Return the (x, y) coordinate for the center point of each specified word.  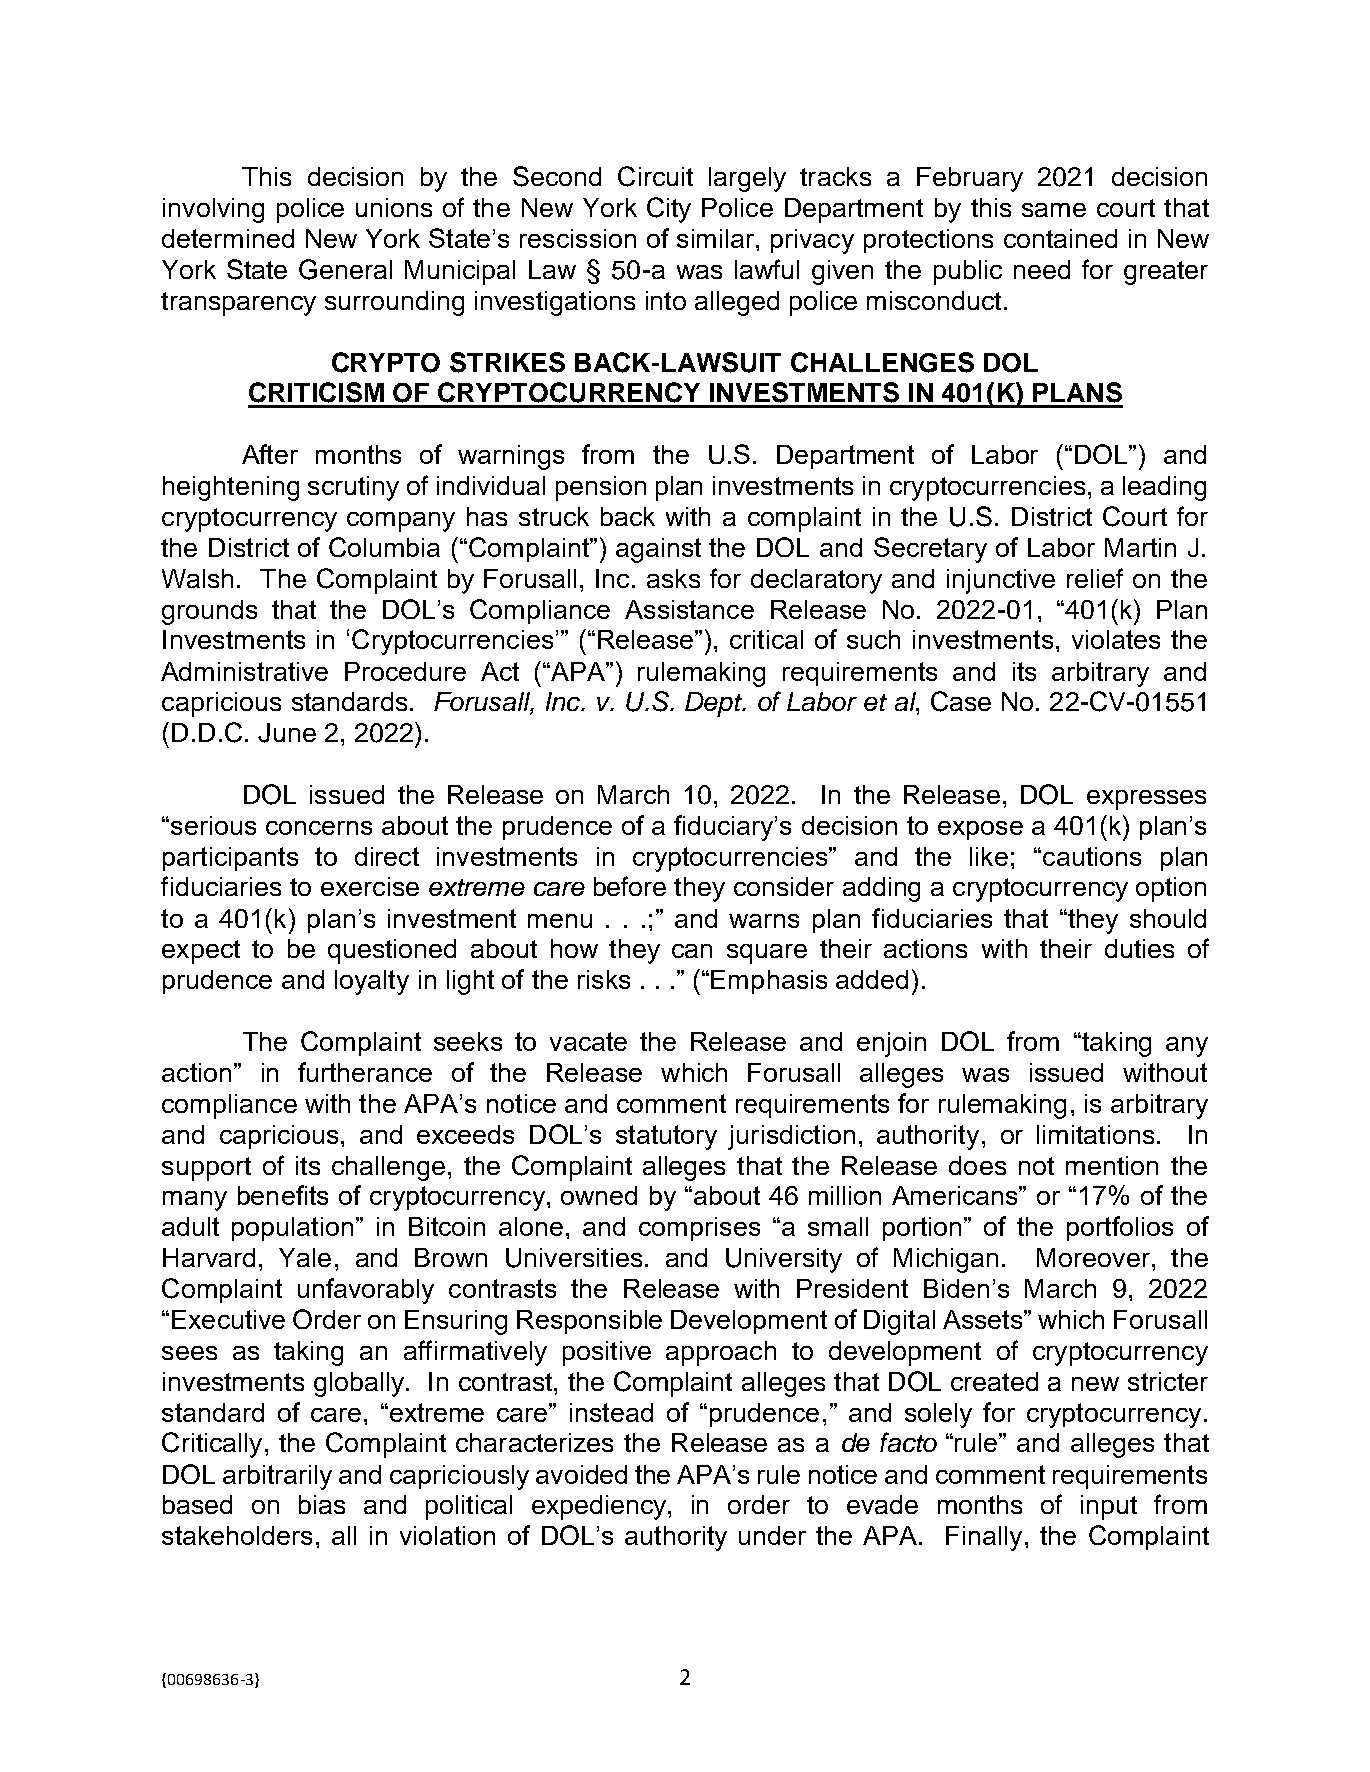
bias (322, 1504)
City (669, 210)
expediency (600, 1507)
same (1054, 210)
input (1109, 1507)
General (345, 269)
